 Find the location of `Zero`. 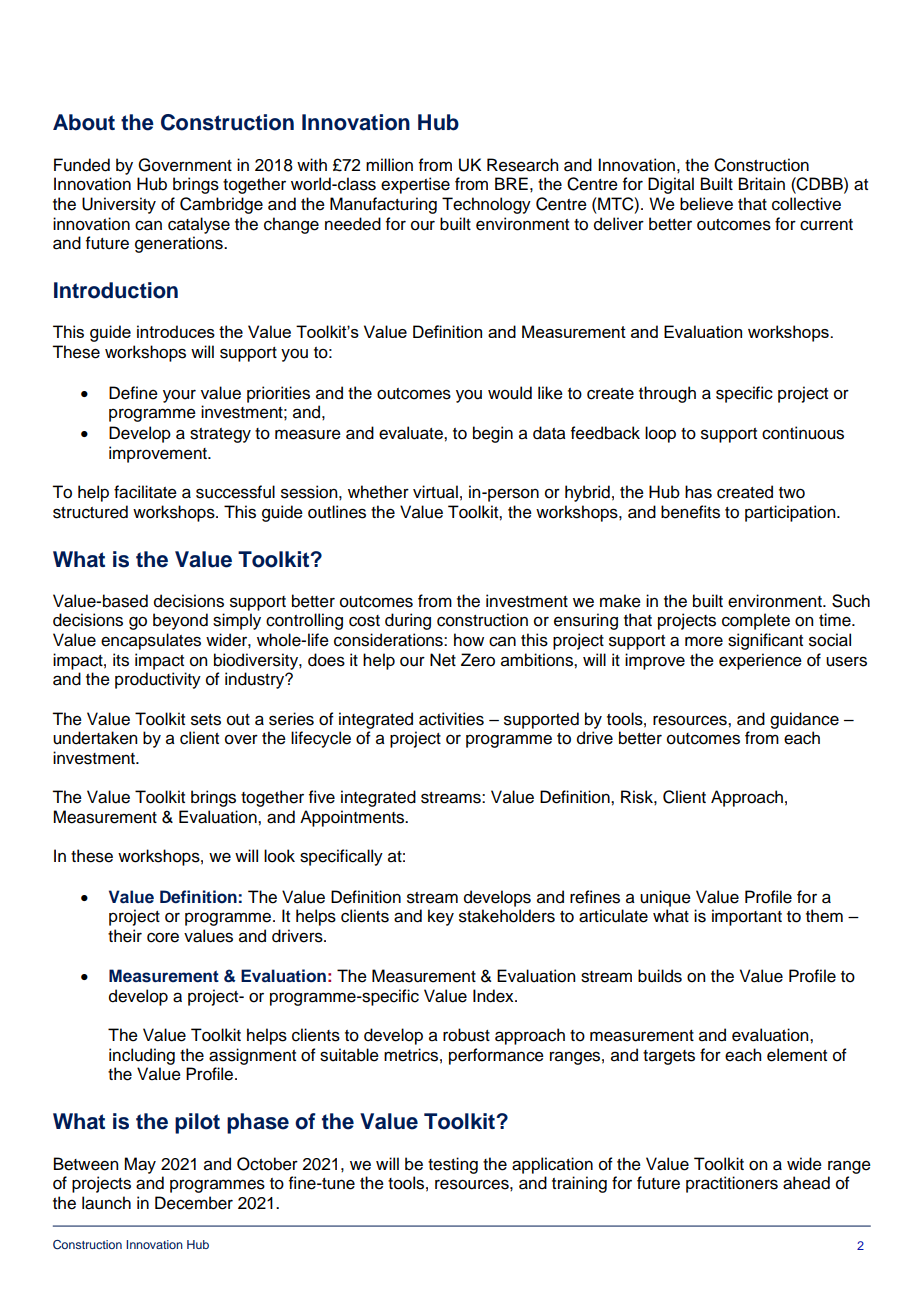

Zero is located at coordinates (478, 660).
